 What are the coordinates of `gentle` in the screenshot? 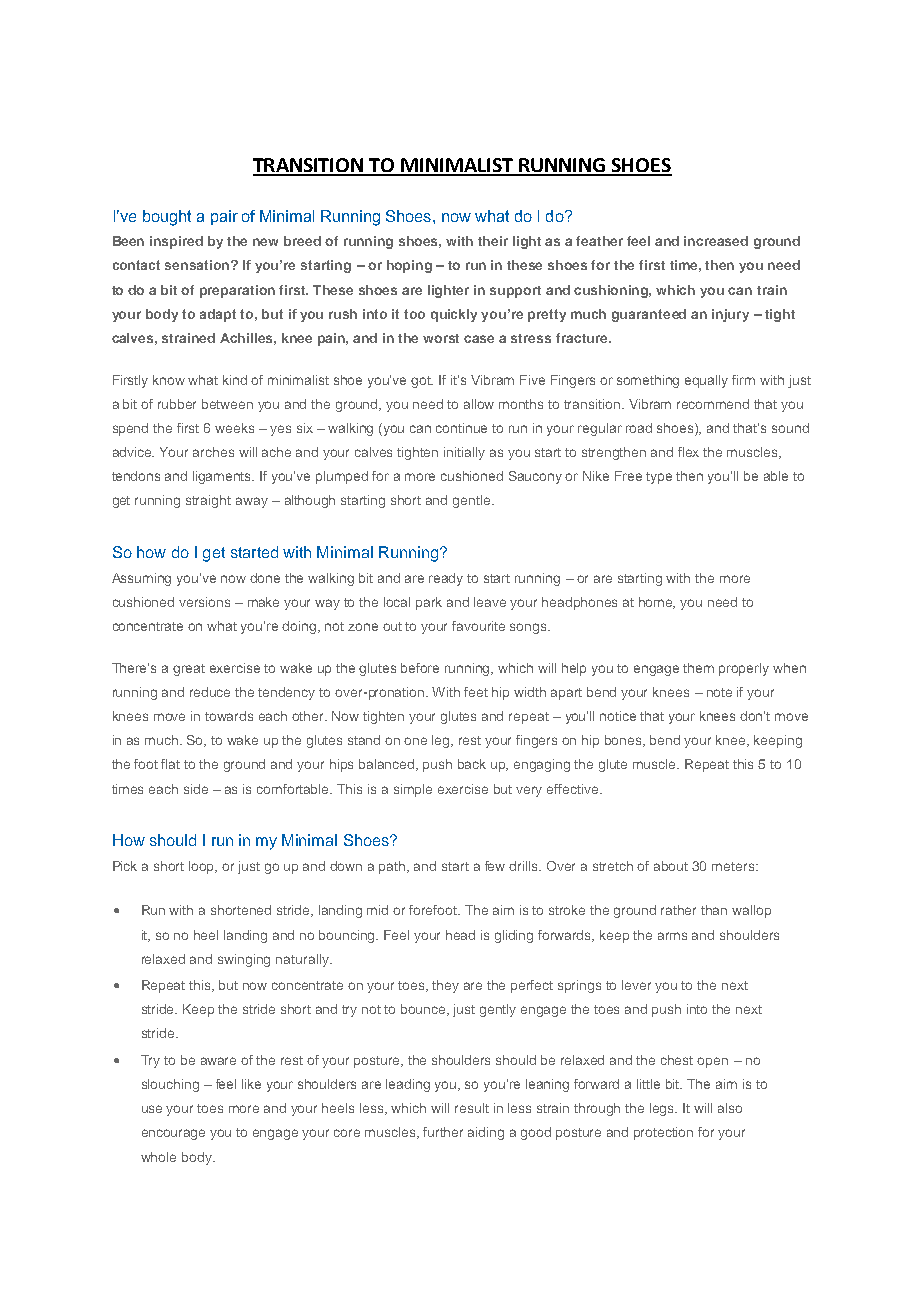 It's located at (471, 501).
